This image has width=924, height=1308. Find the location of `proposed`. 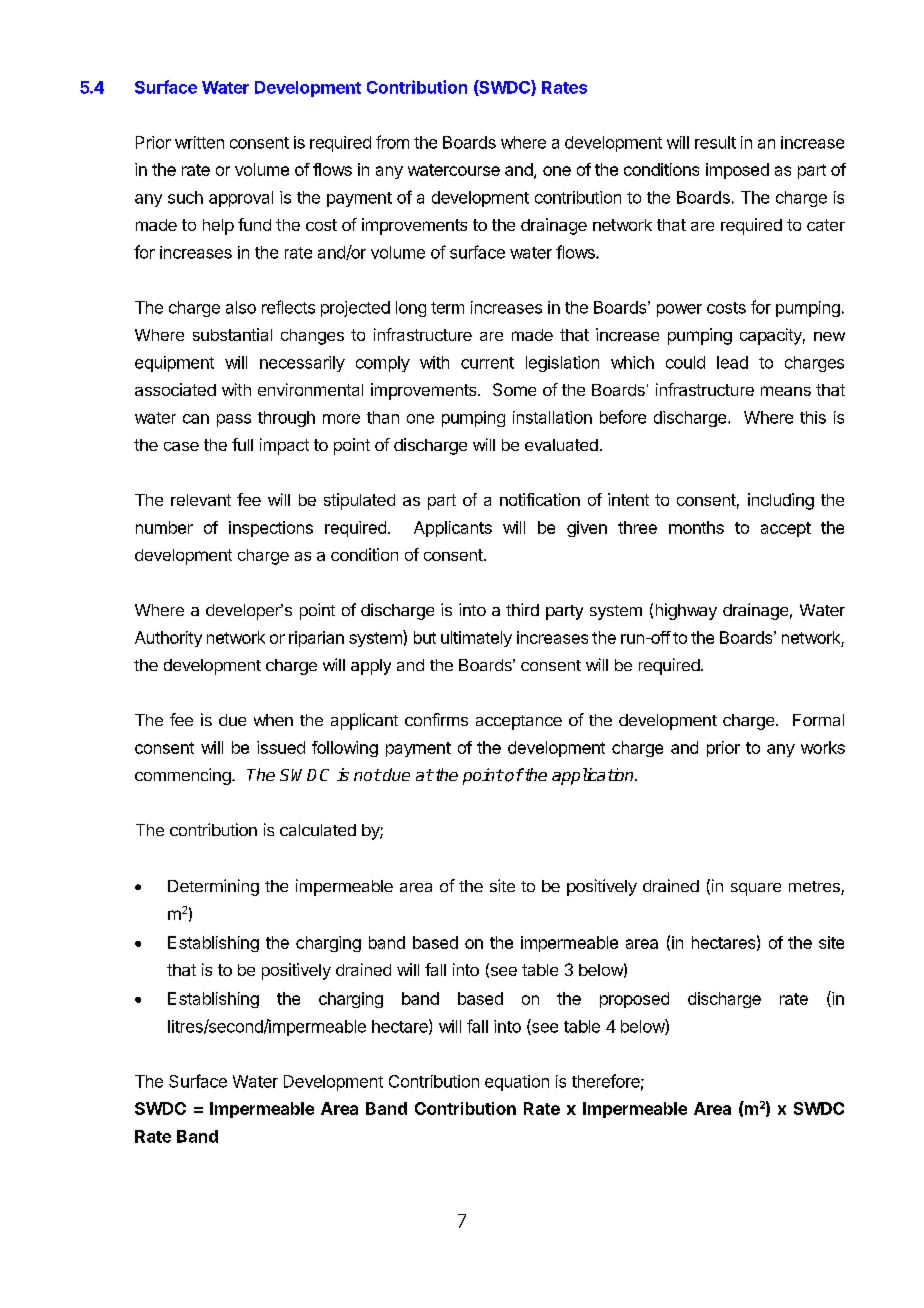

proposed is located at coordinates (634, 1000).
